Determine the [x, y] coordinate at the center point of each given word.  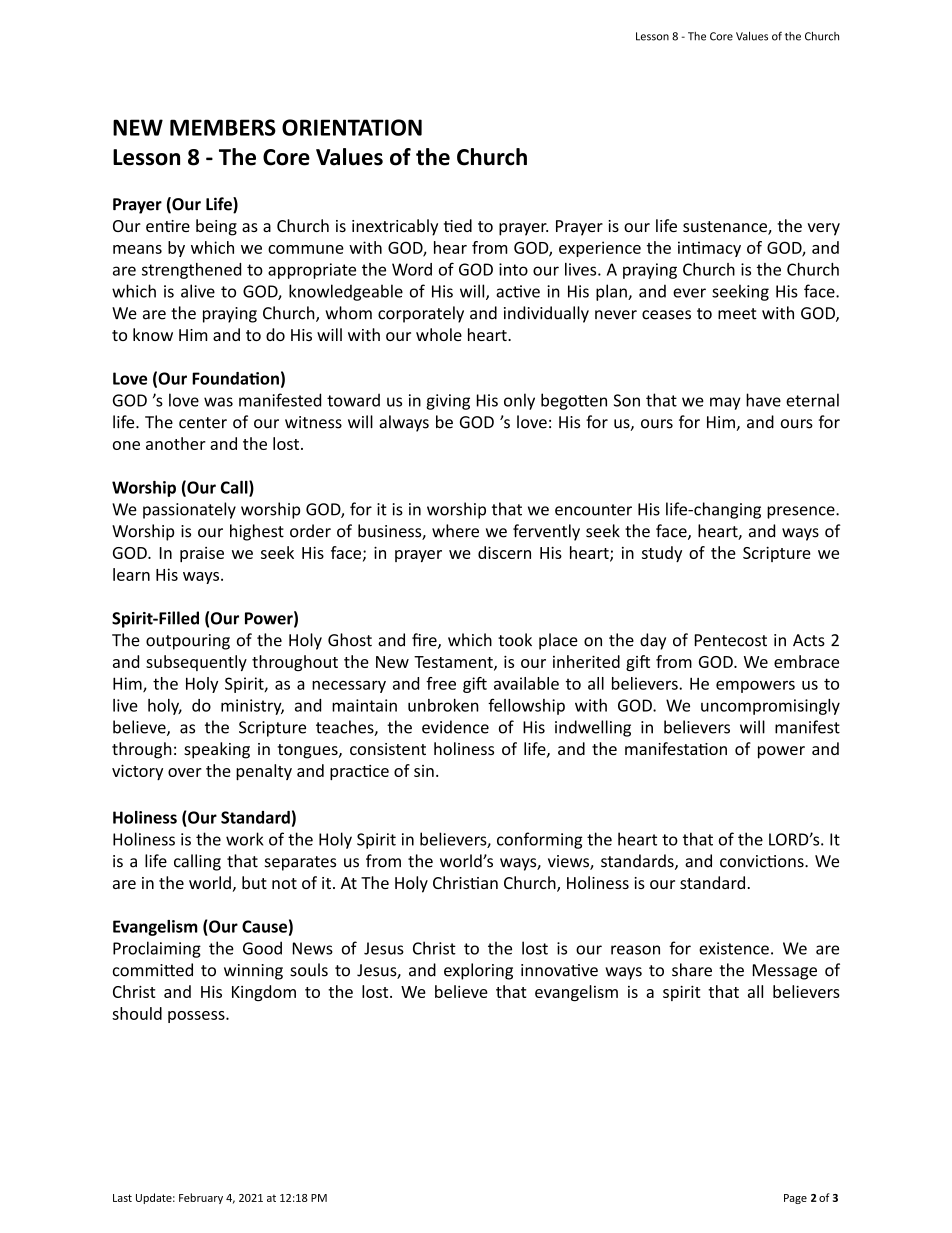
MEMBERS [223, 127]
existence [734, 948]
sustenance [726, 228]
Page [795, 1199]
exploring [478, 971]
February [201, 1198]
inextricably [395, 227]
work [244, 839]
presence [802, 512]
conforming [539, 840]
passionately [189, 510]
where [455, 531]
